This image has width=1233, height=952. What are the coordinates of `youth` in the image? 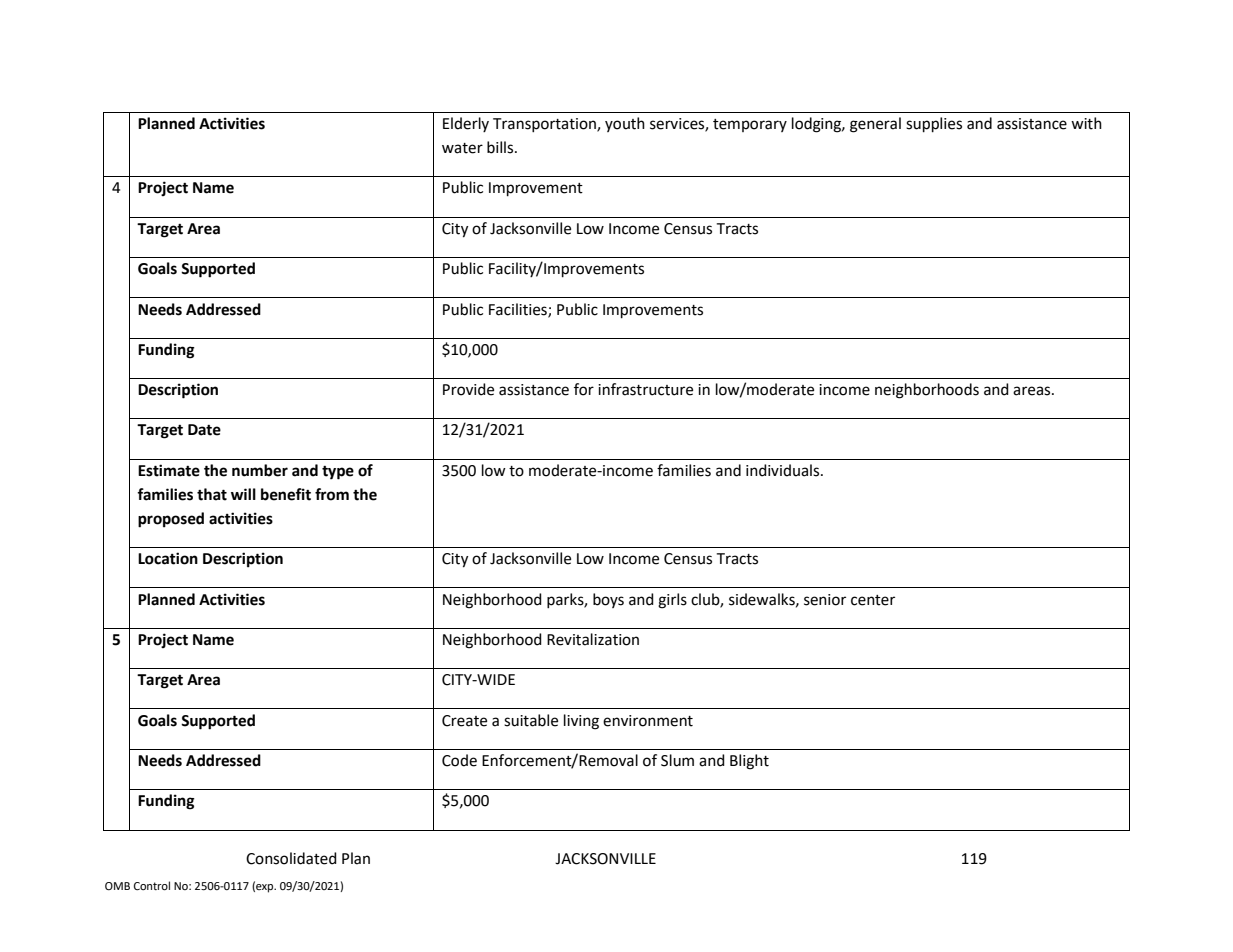 It's located at (625, 124).
